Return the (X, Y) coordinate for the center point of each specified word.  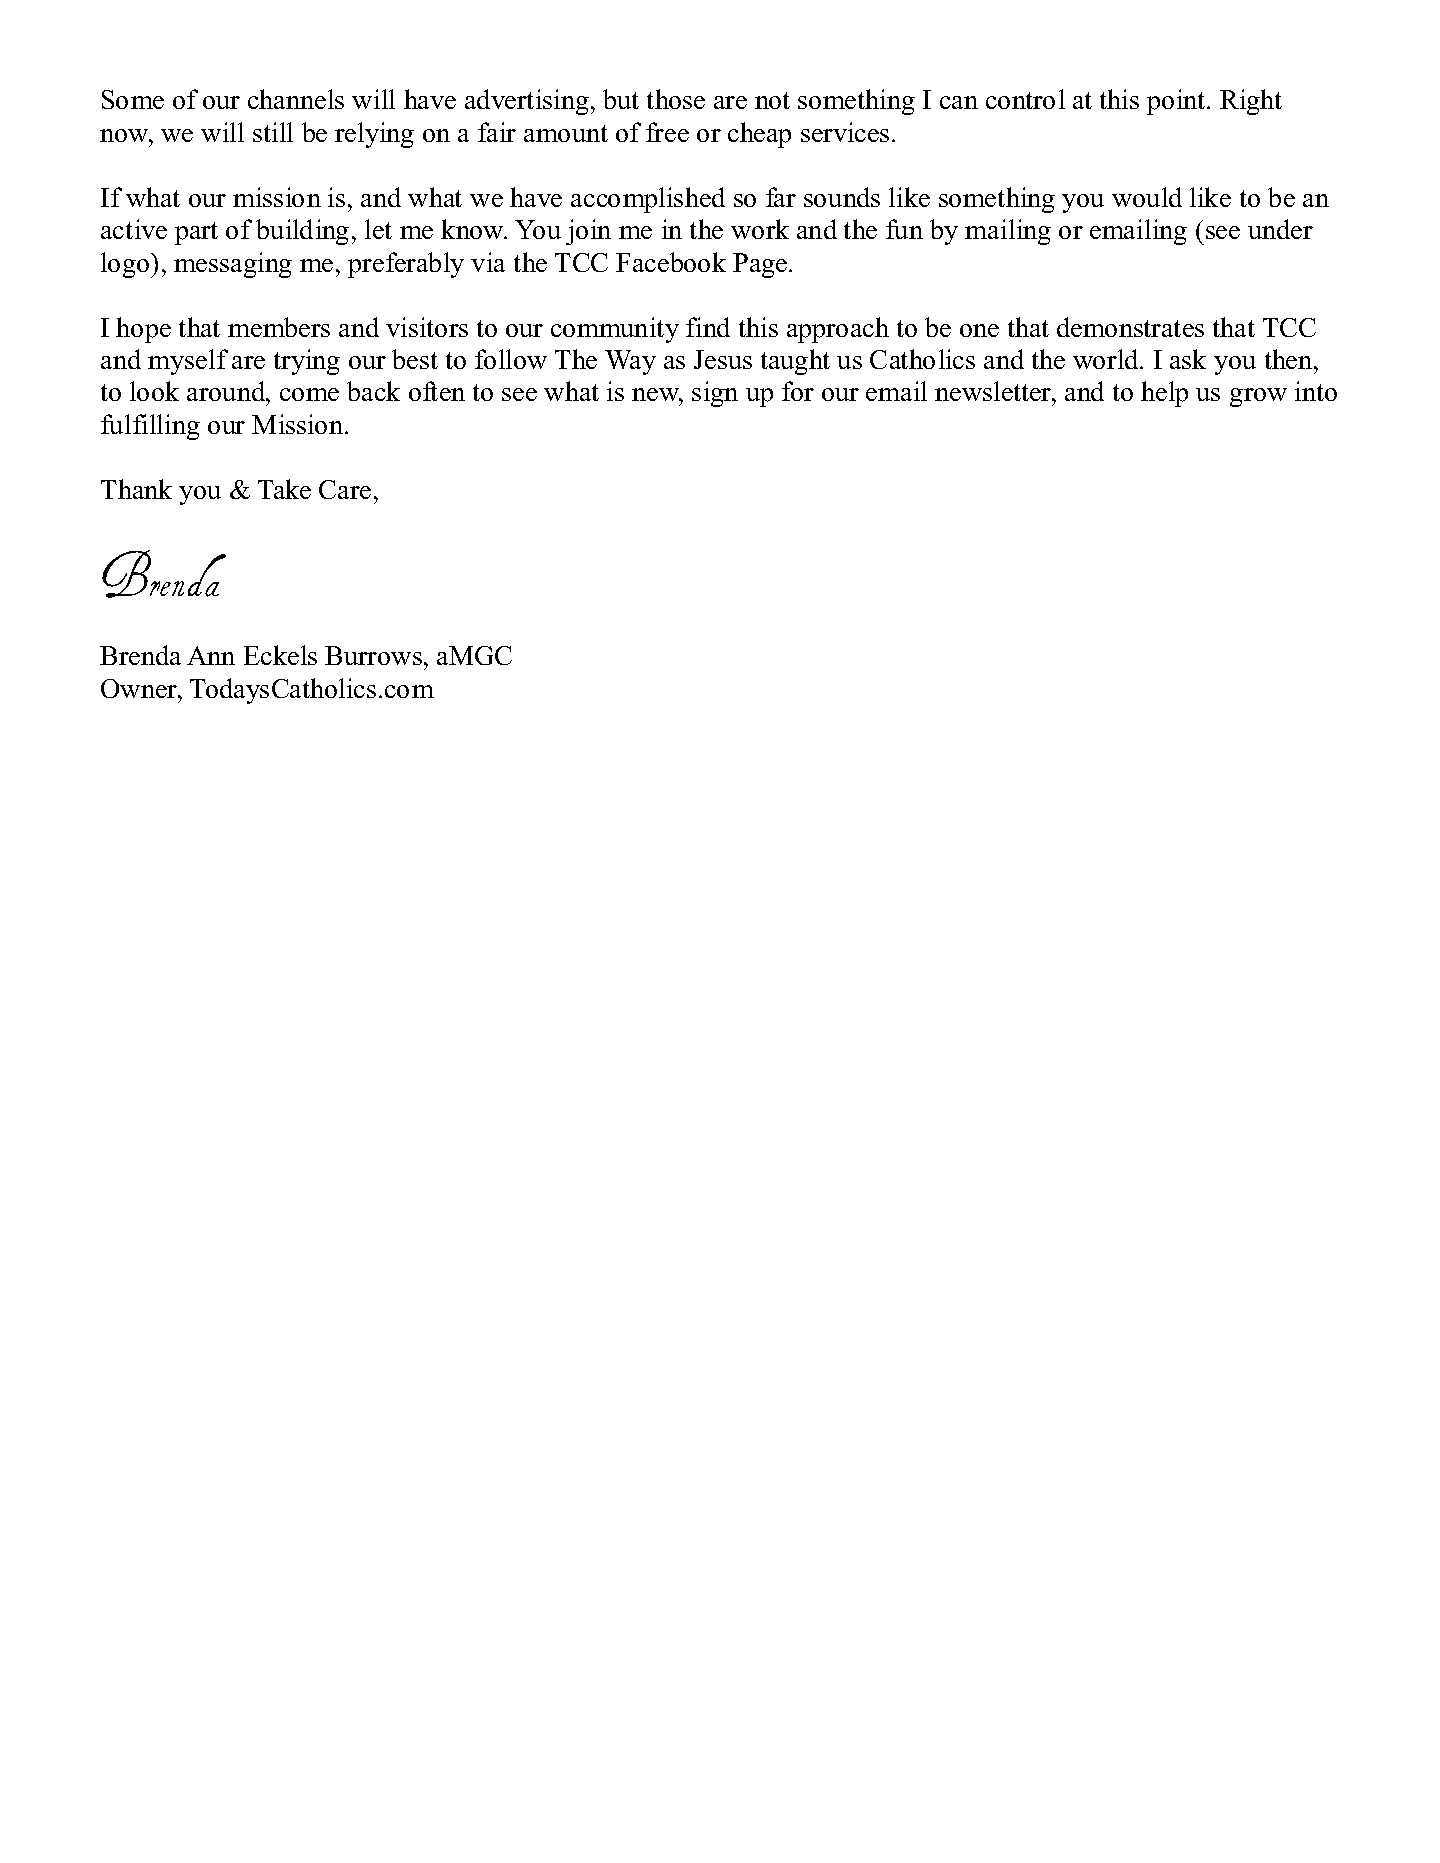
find (708, 327)
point (1176, 102)
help (1164, 394)
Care (345, 489)
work (760, 229)
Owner (140, 688)
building (302, 232)
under (1280, 229)
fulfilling (150, 427)
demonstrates (1130, 327)
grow (1258, 397)
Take (284, 489)
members (279, 327)
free (667, 132)
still (273, 132)
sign (715, 394)
